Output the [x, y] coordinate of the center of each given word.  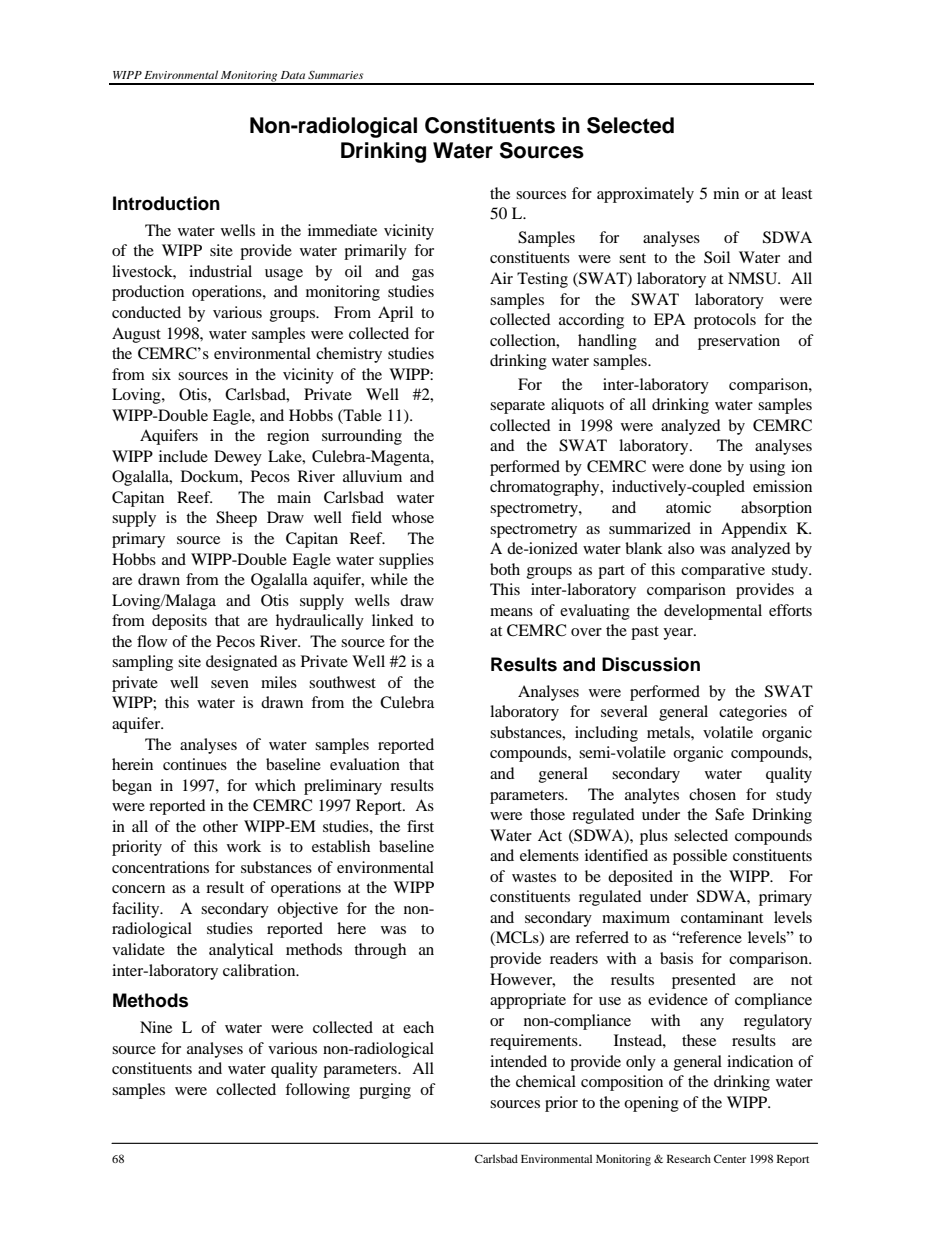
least [797, 193]
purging [385, 1091]
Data [293, 75]
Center [730, 1158]
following [317, 1091]
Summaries [335, 75]
